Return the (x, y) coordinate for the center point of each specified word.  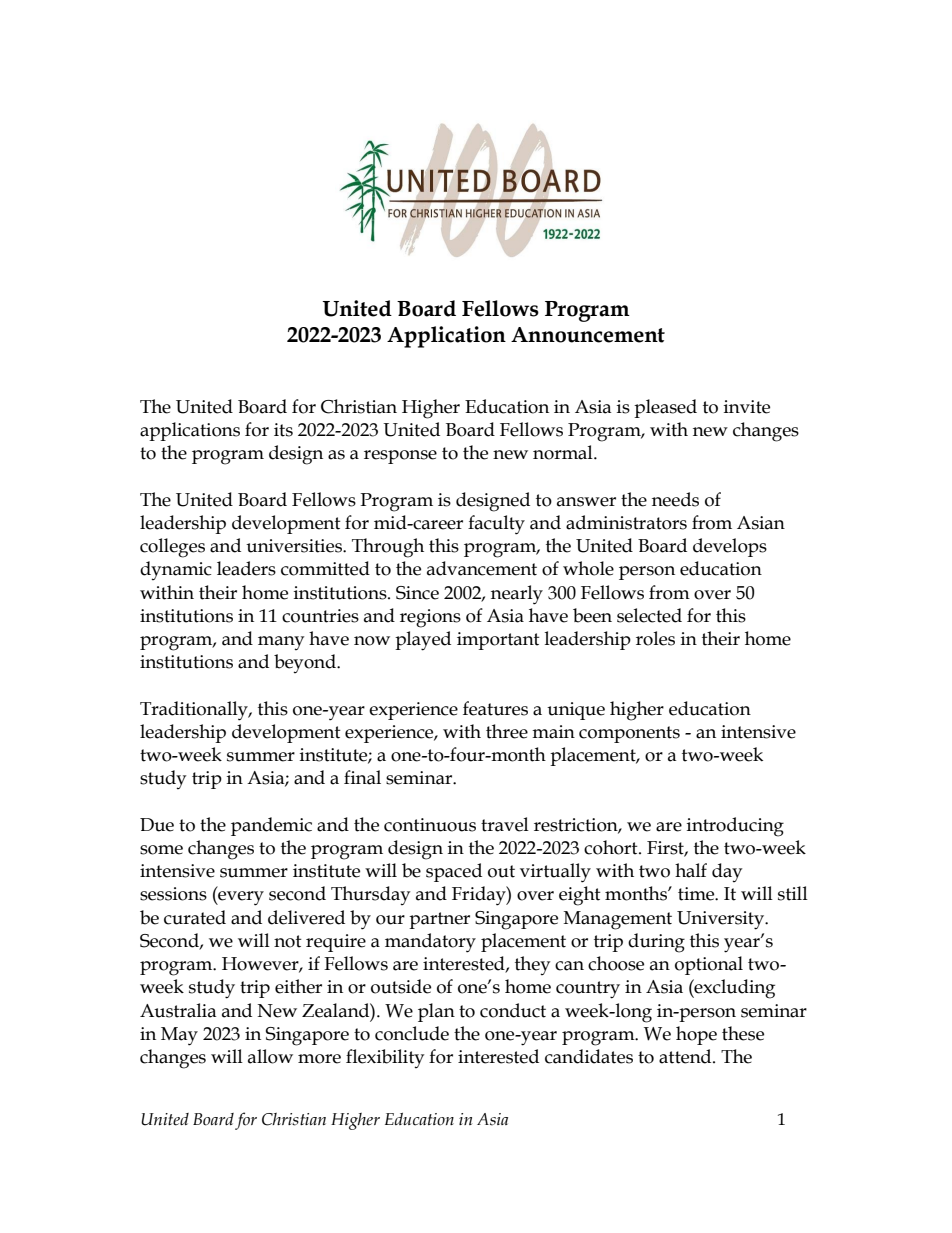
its (283, 430)
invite (747, 407)
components (629, 734)
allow (270, 1056)
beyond (306, 663)
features (495, 708)
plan (436, 1012)
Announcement (588, 335)
